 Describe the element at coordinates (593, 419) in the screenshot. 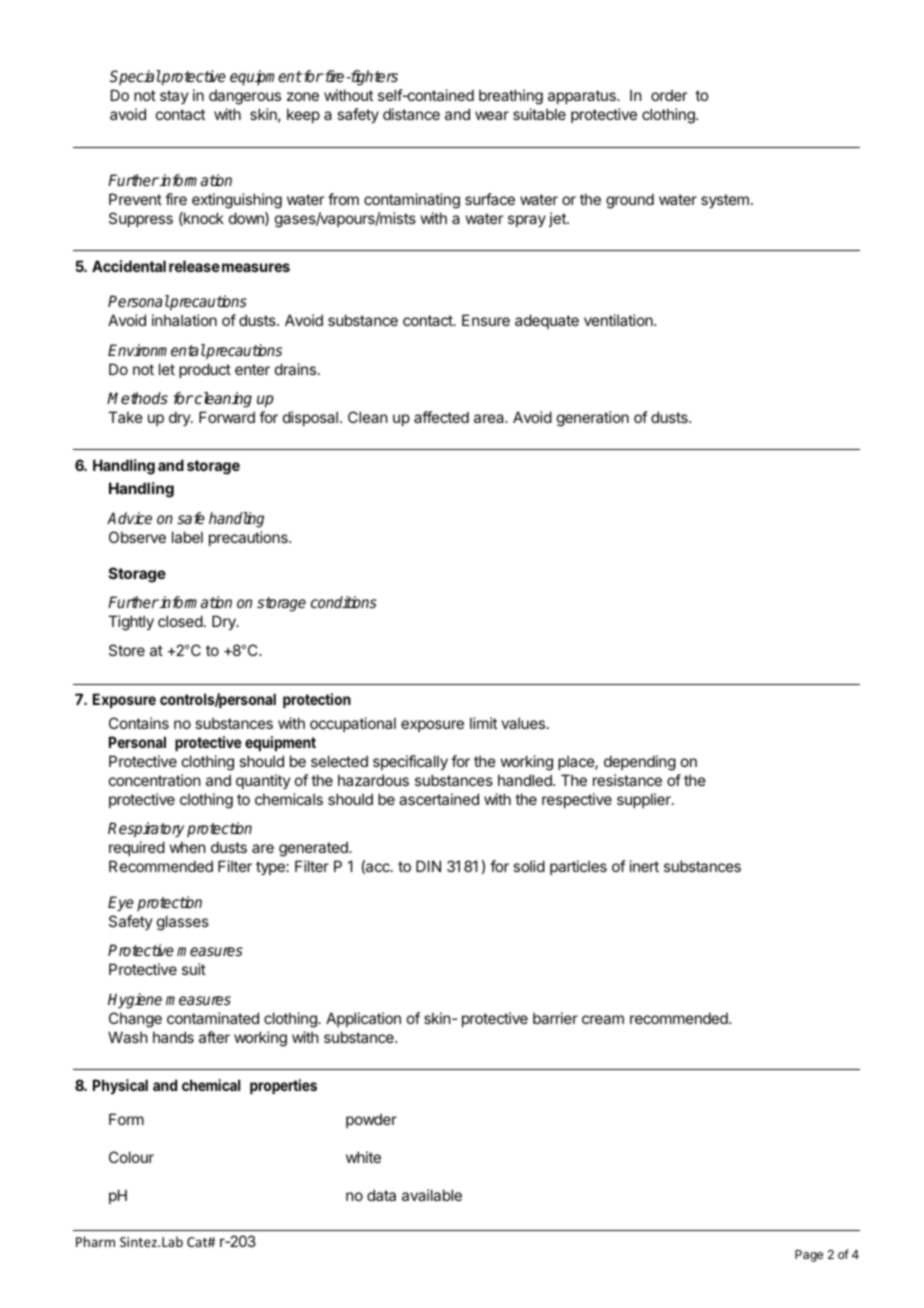

I see `generation` at that location.
